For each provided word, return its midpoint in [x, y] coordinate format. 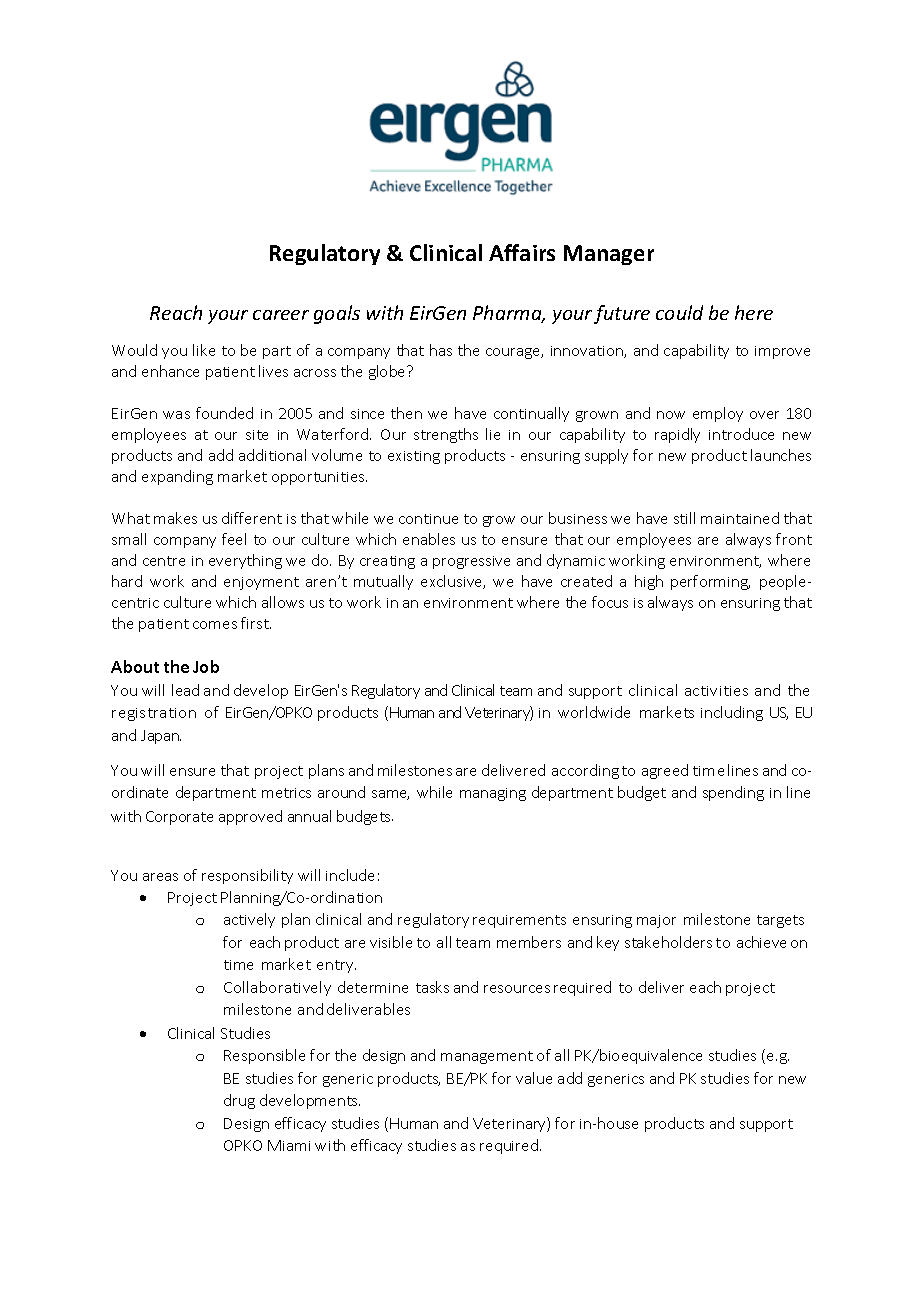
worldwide [594, 712]
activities [716, 691]
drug [239, 1101]
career [281, 315]
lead [185, 690]
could [679, 312]
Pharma [508, 314]
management [487, 1057]
